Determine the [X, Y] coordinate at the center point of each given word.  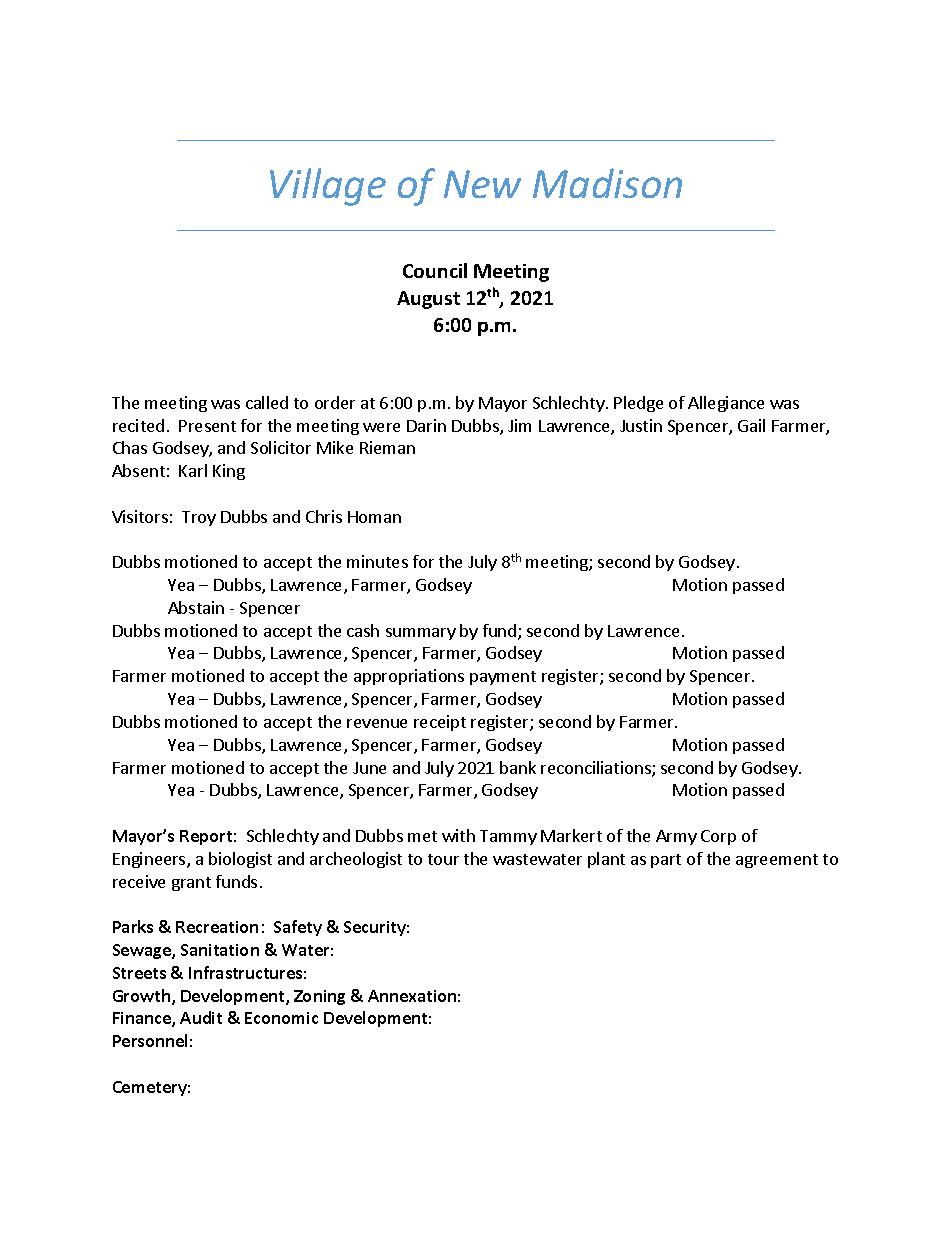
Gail [751, 425]
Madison [607, 183]
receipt [440, 723]
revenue [377, 723]
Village [328, 187]
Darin [426, 425]
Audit [201, 1017]
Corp [718, 837]
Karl [193, 470]
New [482, 184]
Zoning [319, 997]
